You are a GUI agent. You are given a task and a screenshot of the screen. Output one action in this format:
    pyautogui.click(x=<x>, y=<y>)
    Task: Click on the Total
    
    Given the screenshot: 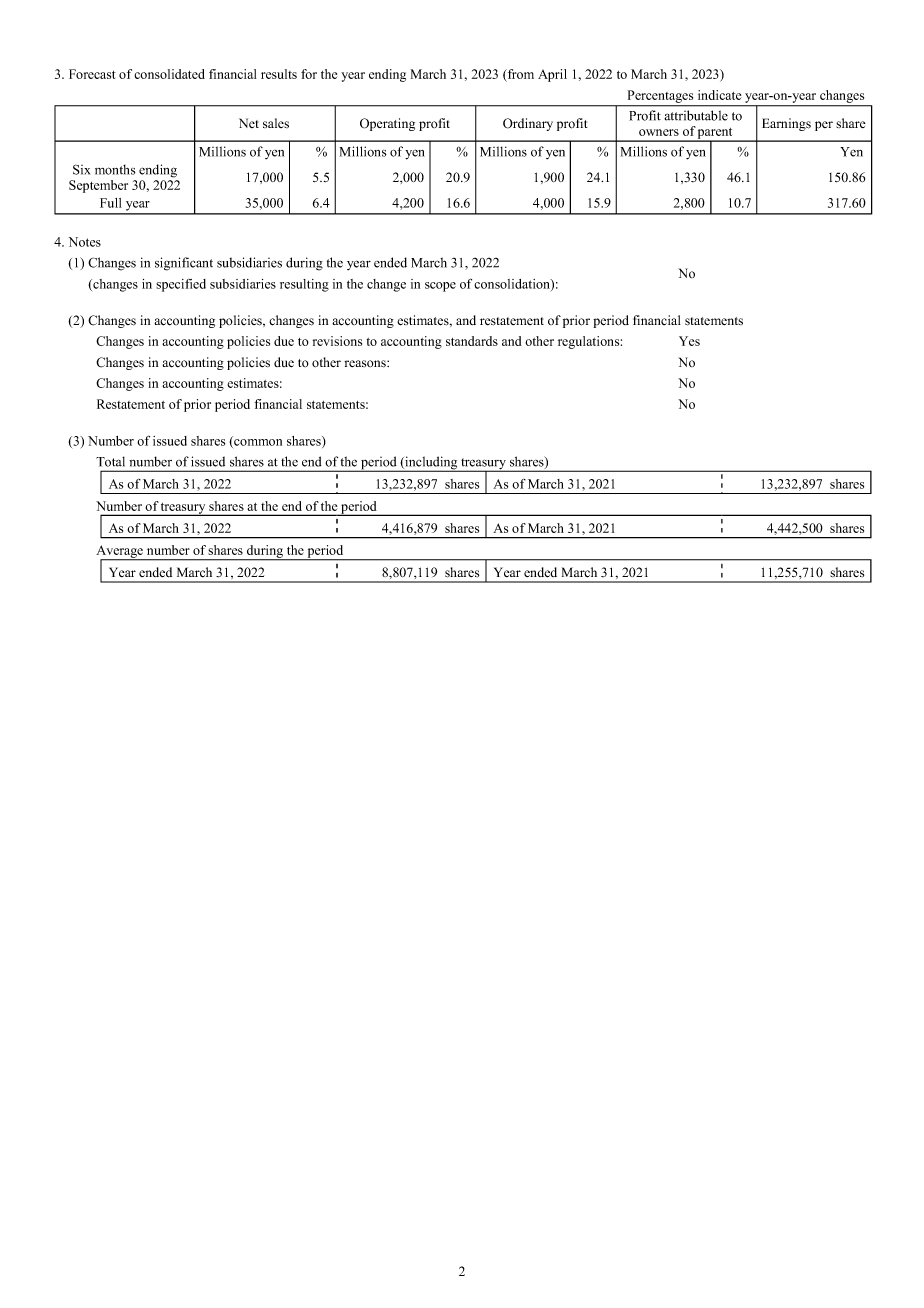 What is the action you would take?
    pyautogui.click(x=110, y=461)
